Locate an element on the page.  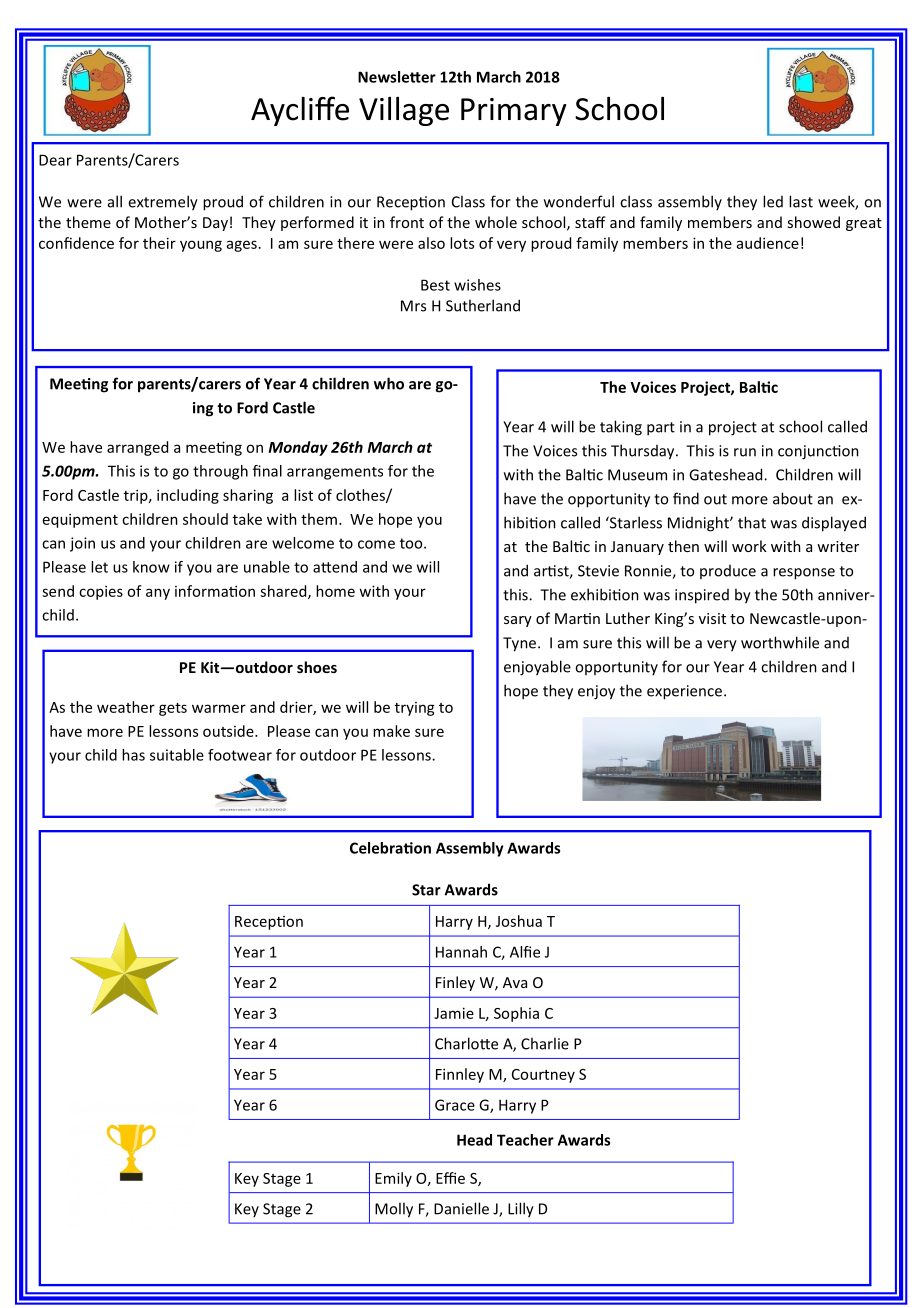
has is located at coordinates (133, 755).
